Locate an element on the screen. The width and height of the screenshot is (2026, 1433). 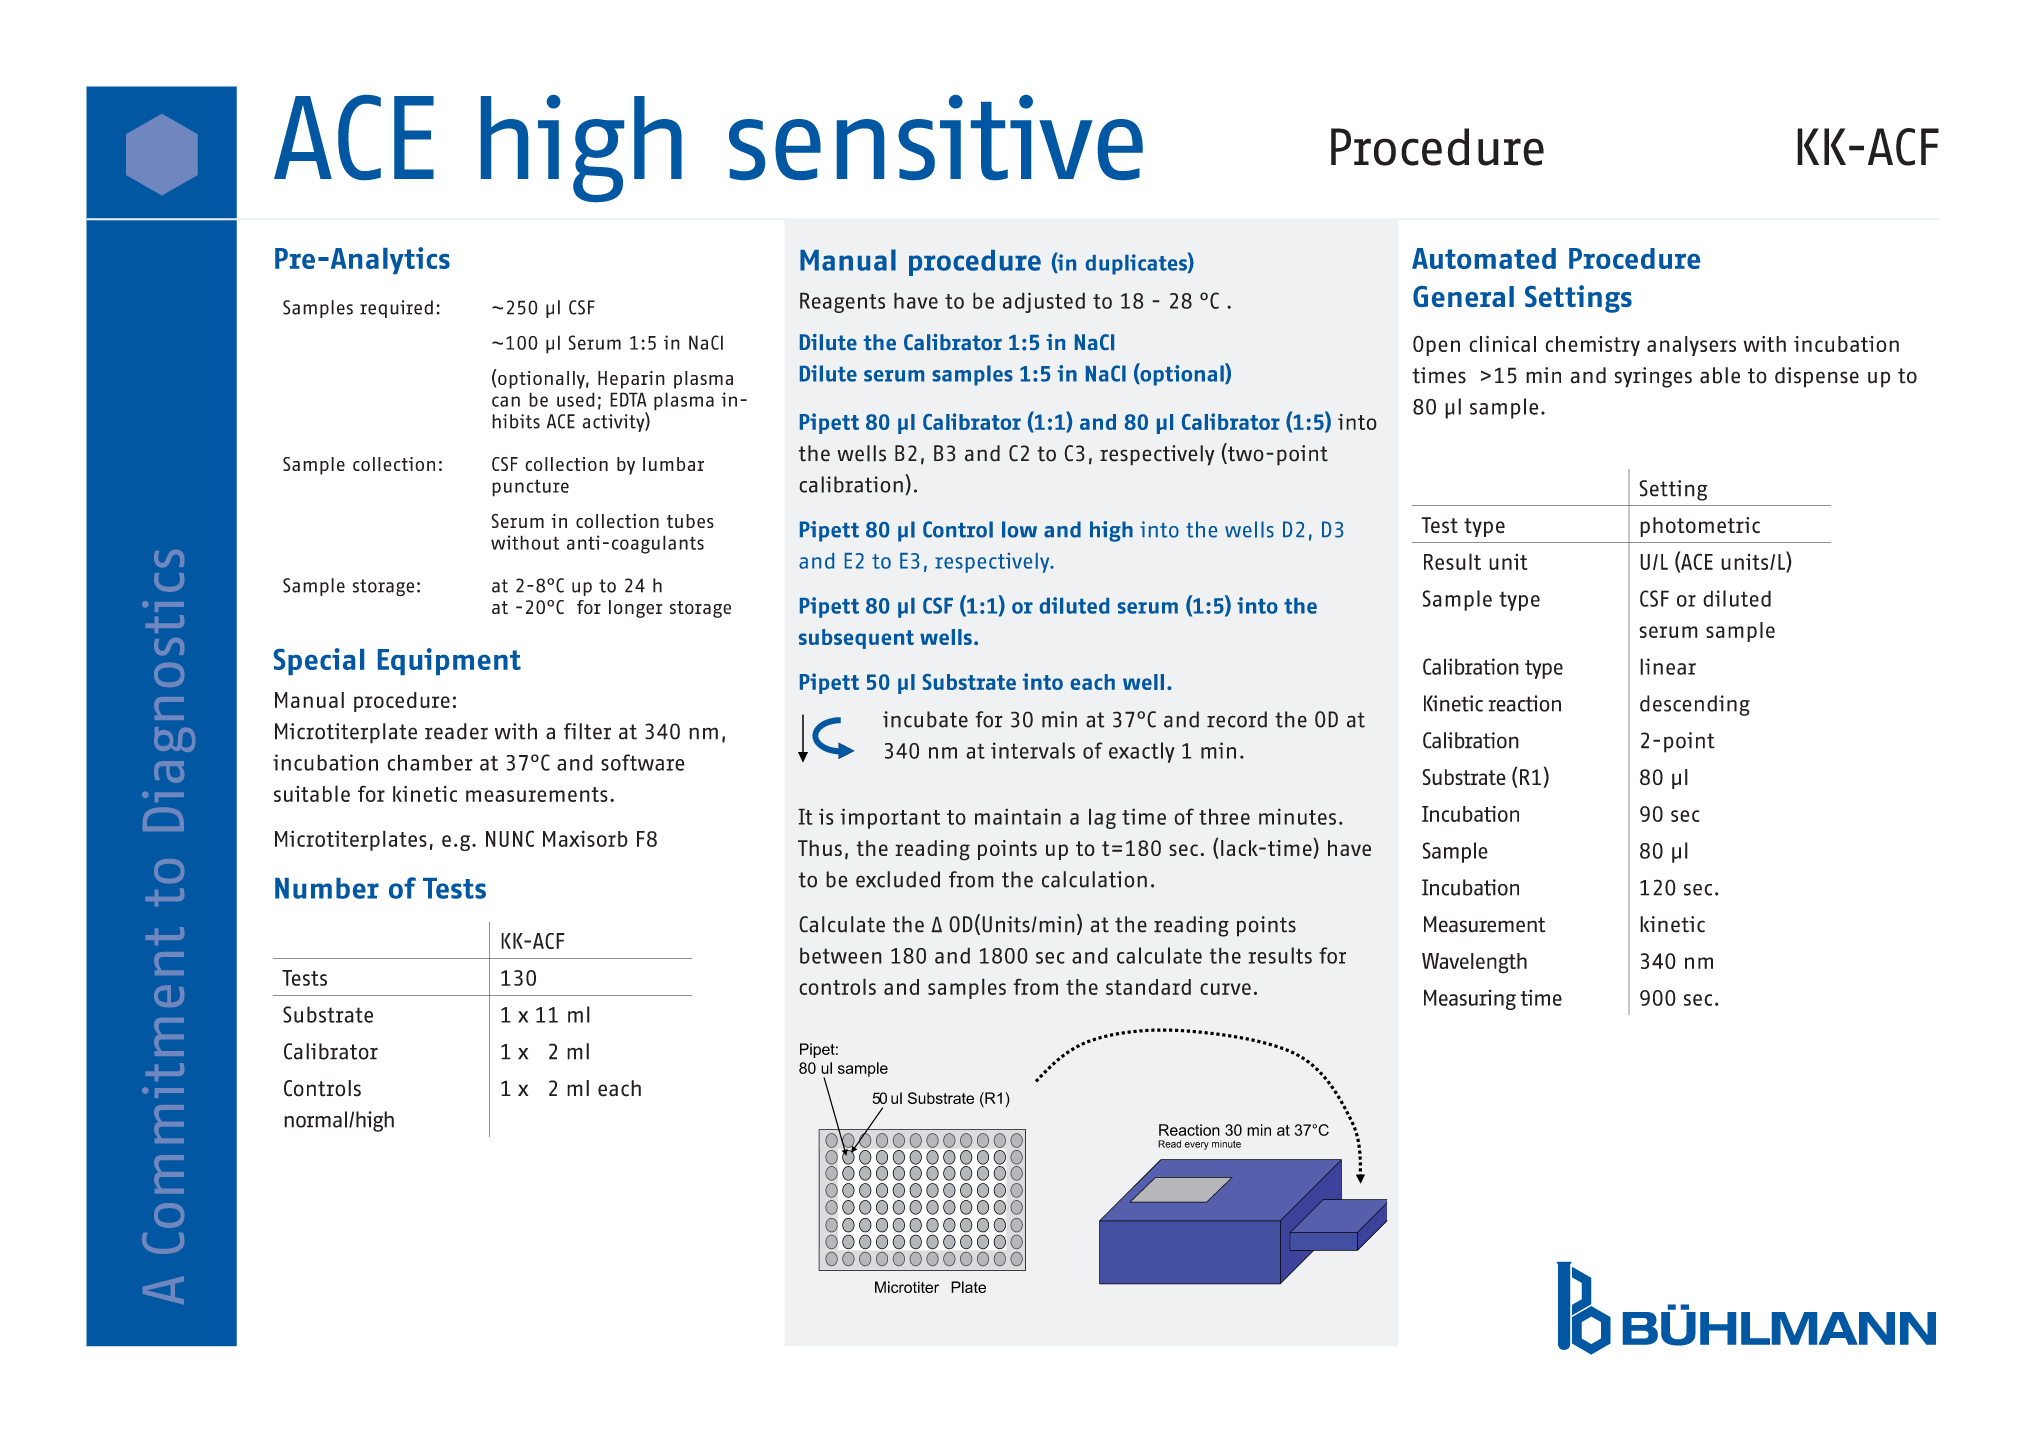
NUNC is located at coordinates (510, 838).
